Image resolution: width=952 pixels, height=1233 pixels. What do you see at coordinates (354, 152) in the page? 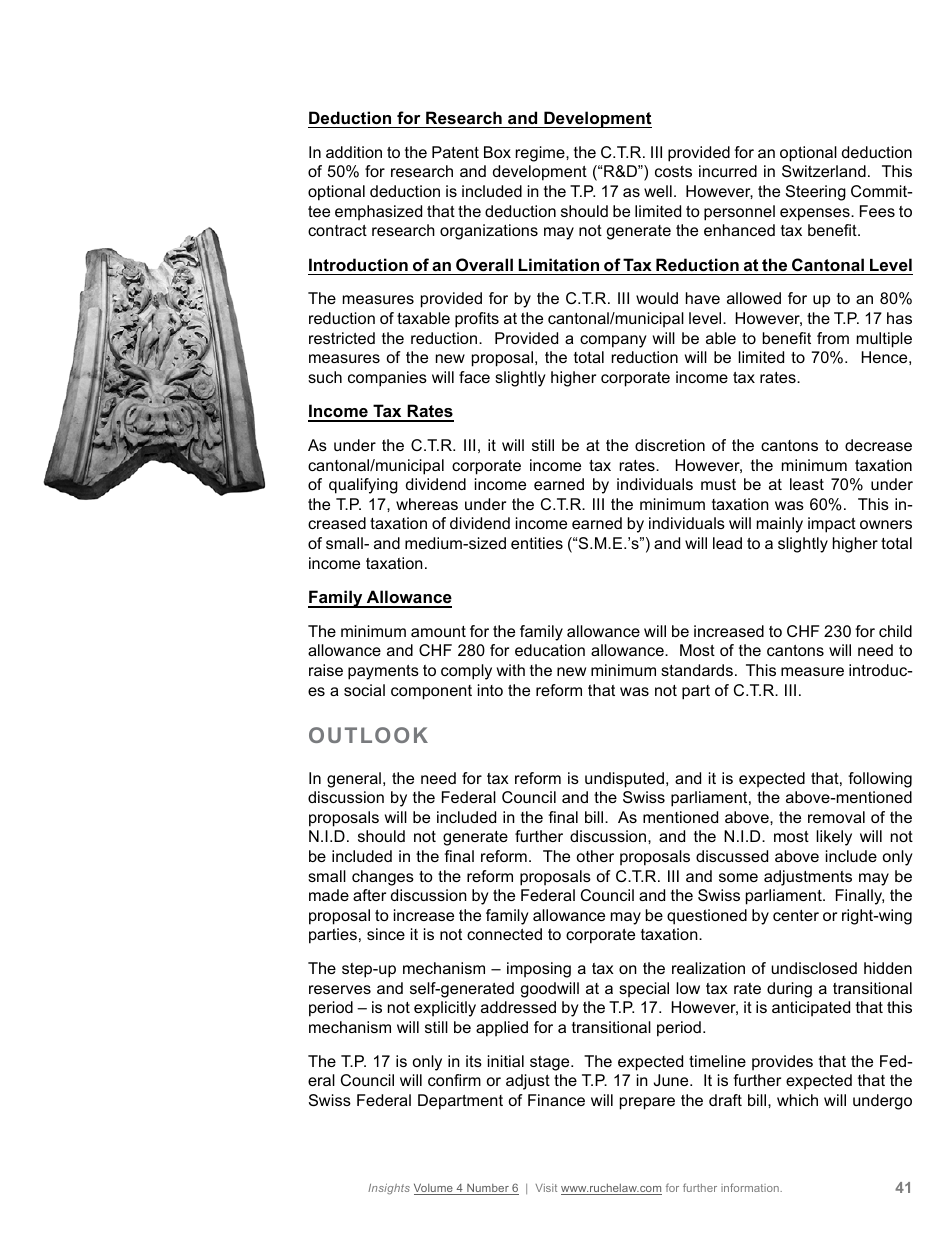
I see `addition` at bounding box center [354, 152].
